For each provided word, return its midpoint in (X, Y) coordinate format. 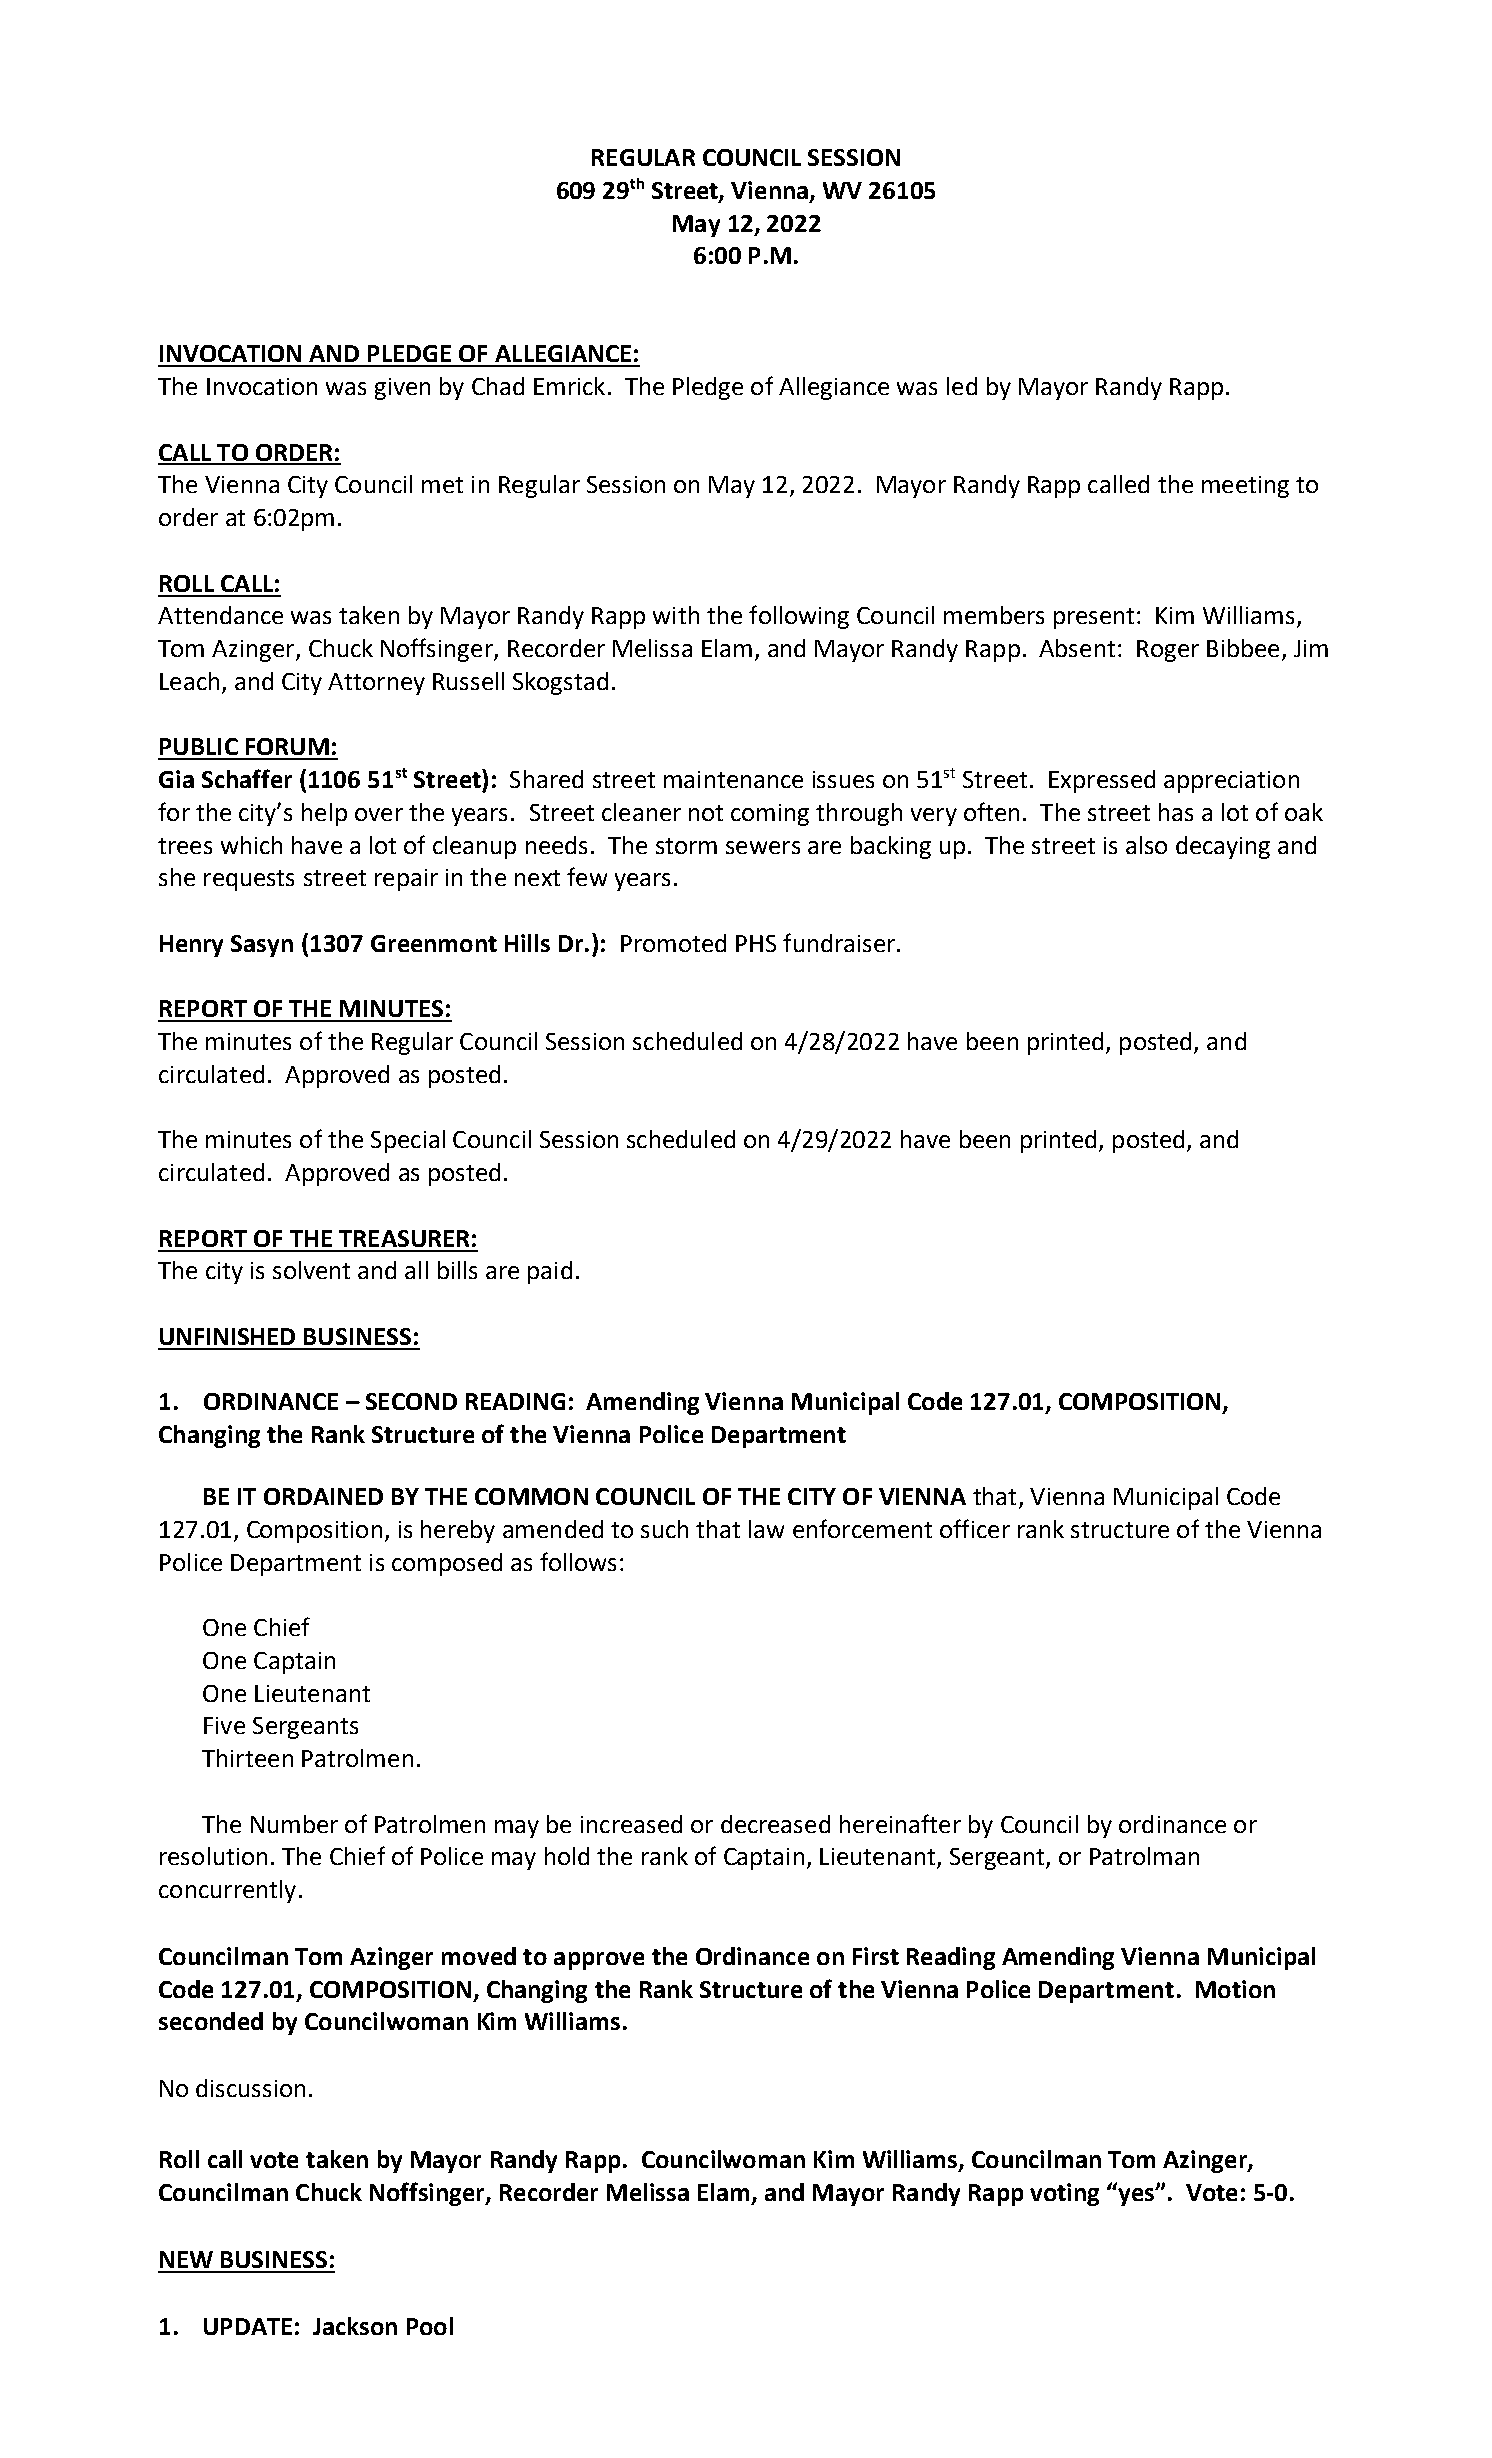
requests (249, 880)
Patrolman (1144, 1856)
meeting (1245, 487)
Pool (430, 2326)
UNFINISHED (227, 1336)
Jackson (355, 2326)
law (766, 1529)
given (402, 389)
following (799, 617)
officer (975, 1528)
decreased (775, 1824)
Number (294, 1824)
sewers (763, 847)
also (1146, 845)
